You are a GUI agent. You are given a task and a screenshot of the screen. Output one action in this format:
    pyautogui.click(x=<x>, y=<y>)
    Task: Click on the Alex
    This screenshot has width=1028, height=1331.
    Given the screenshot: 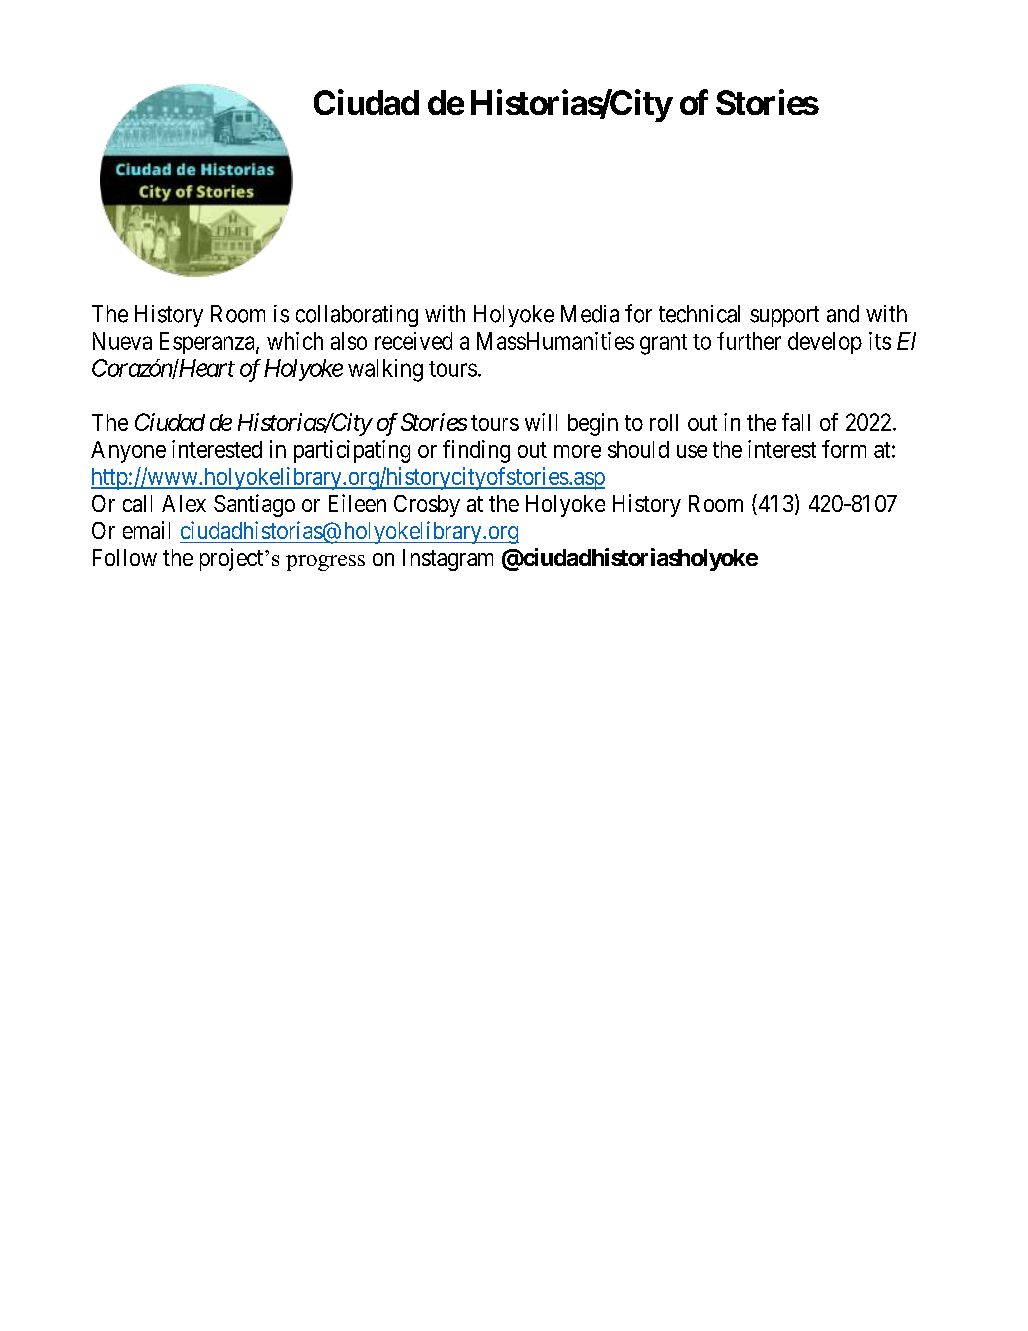 What is the action you would take?
    pyautogui.click(x=184, y=503)
